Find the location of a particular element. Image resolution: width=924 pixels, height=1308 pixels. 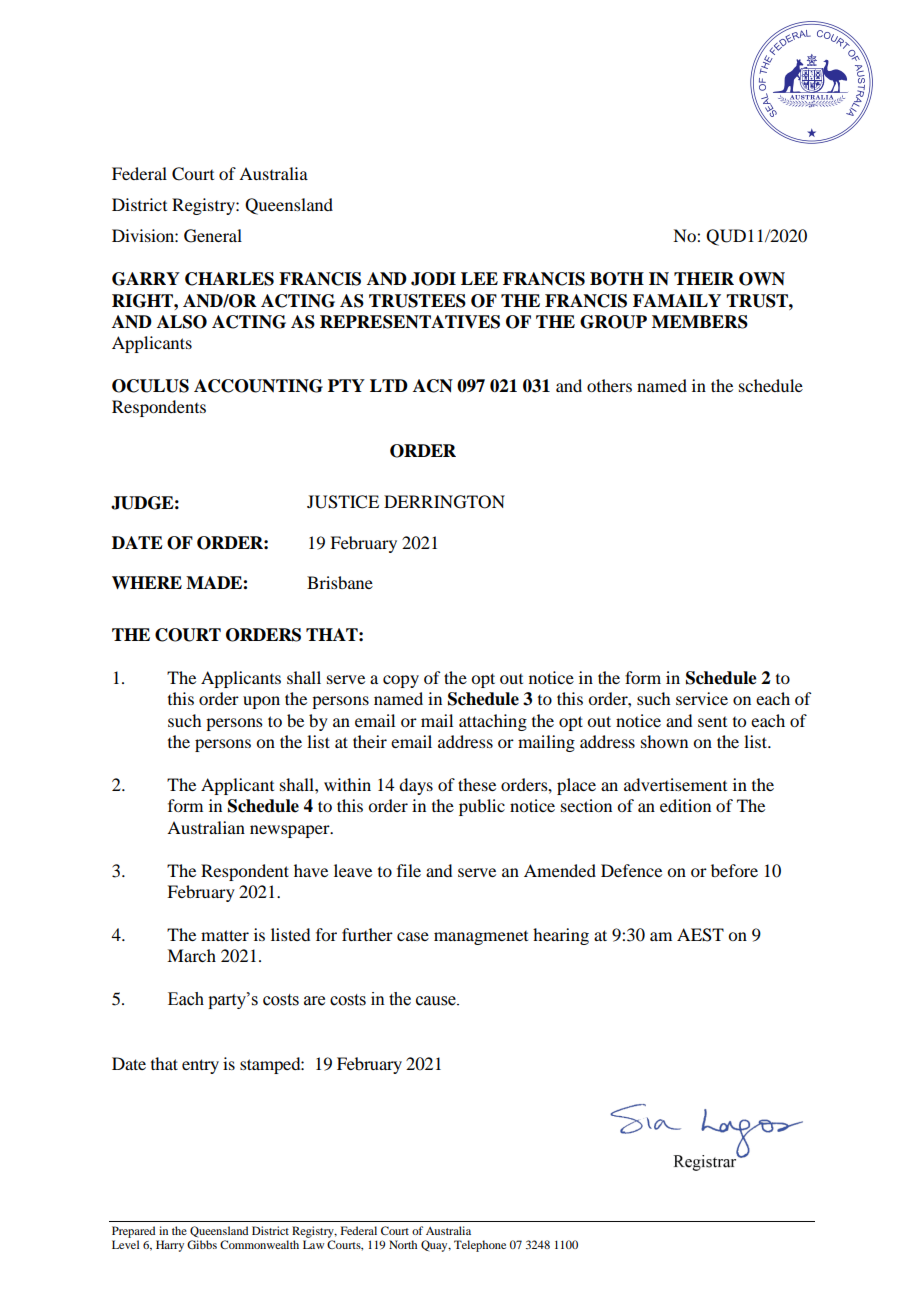

service is located at coordinates (702, 698).
